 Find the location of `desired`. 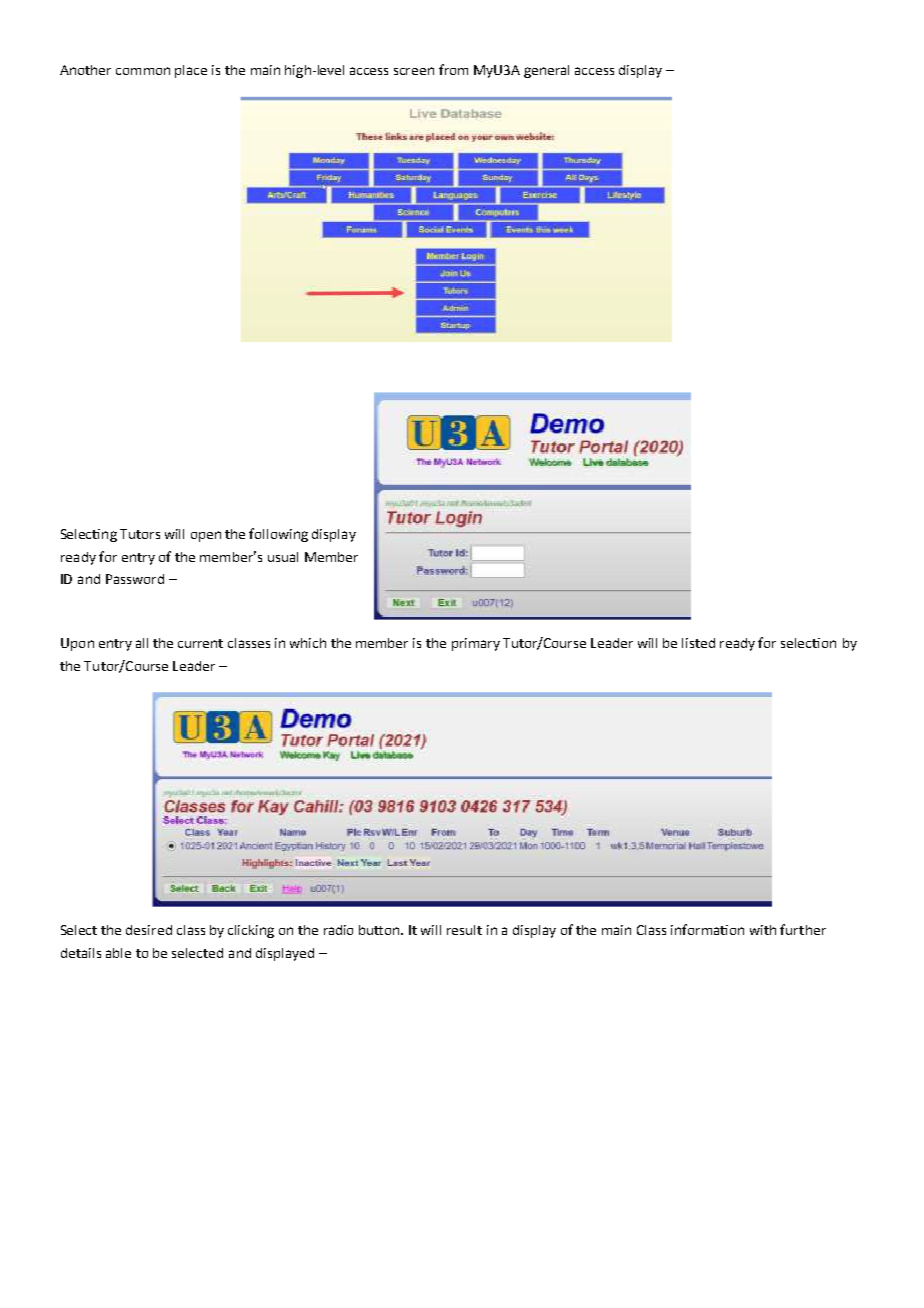

desired is located at coordinates (149, 930).
